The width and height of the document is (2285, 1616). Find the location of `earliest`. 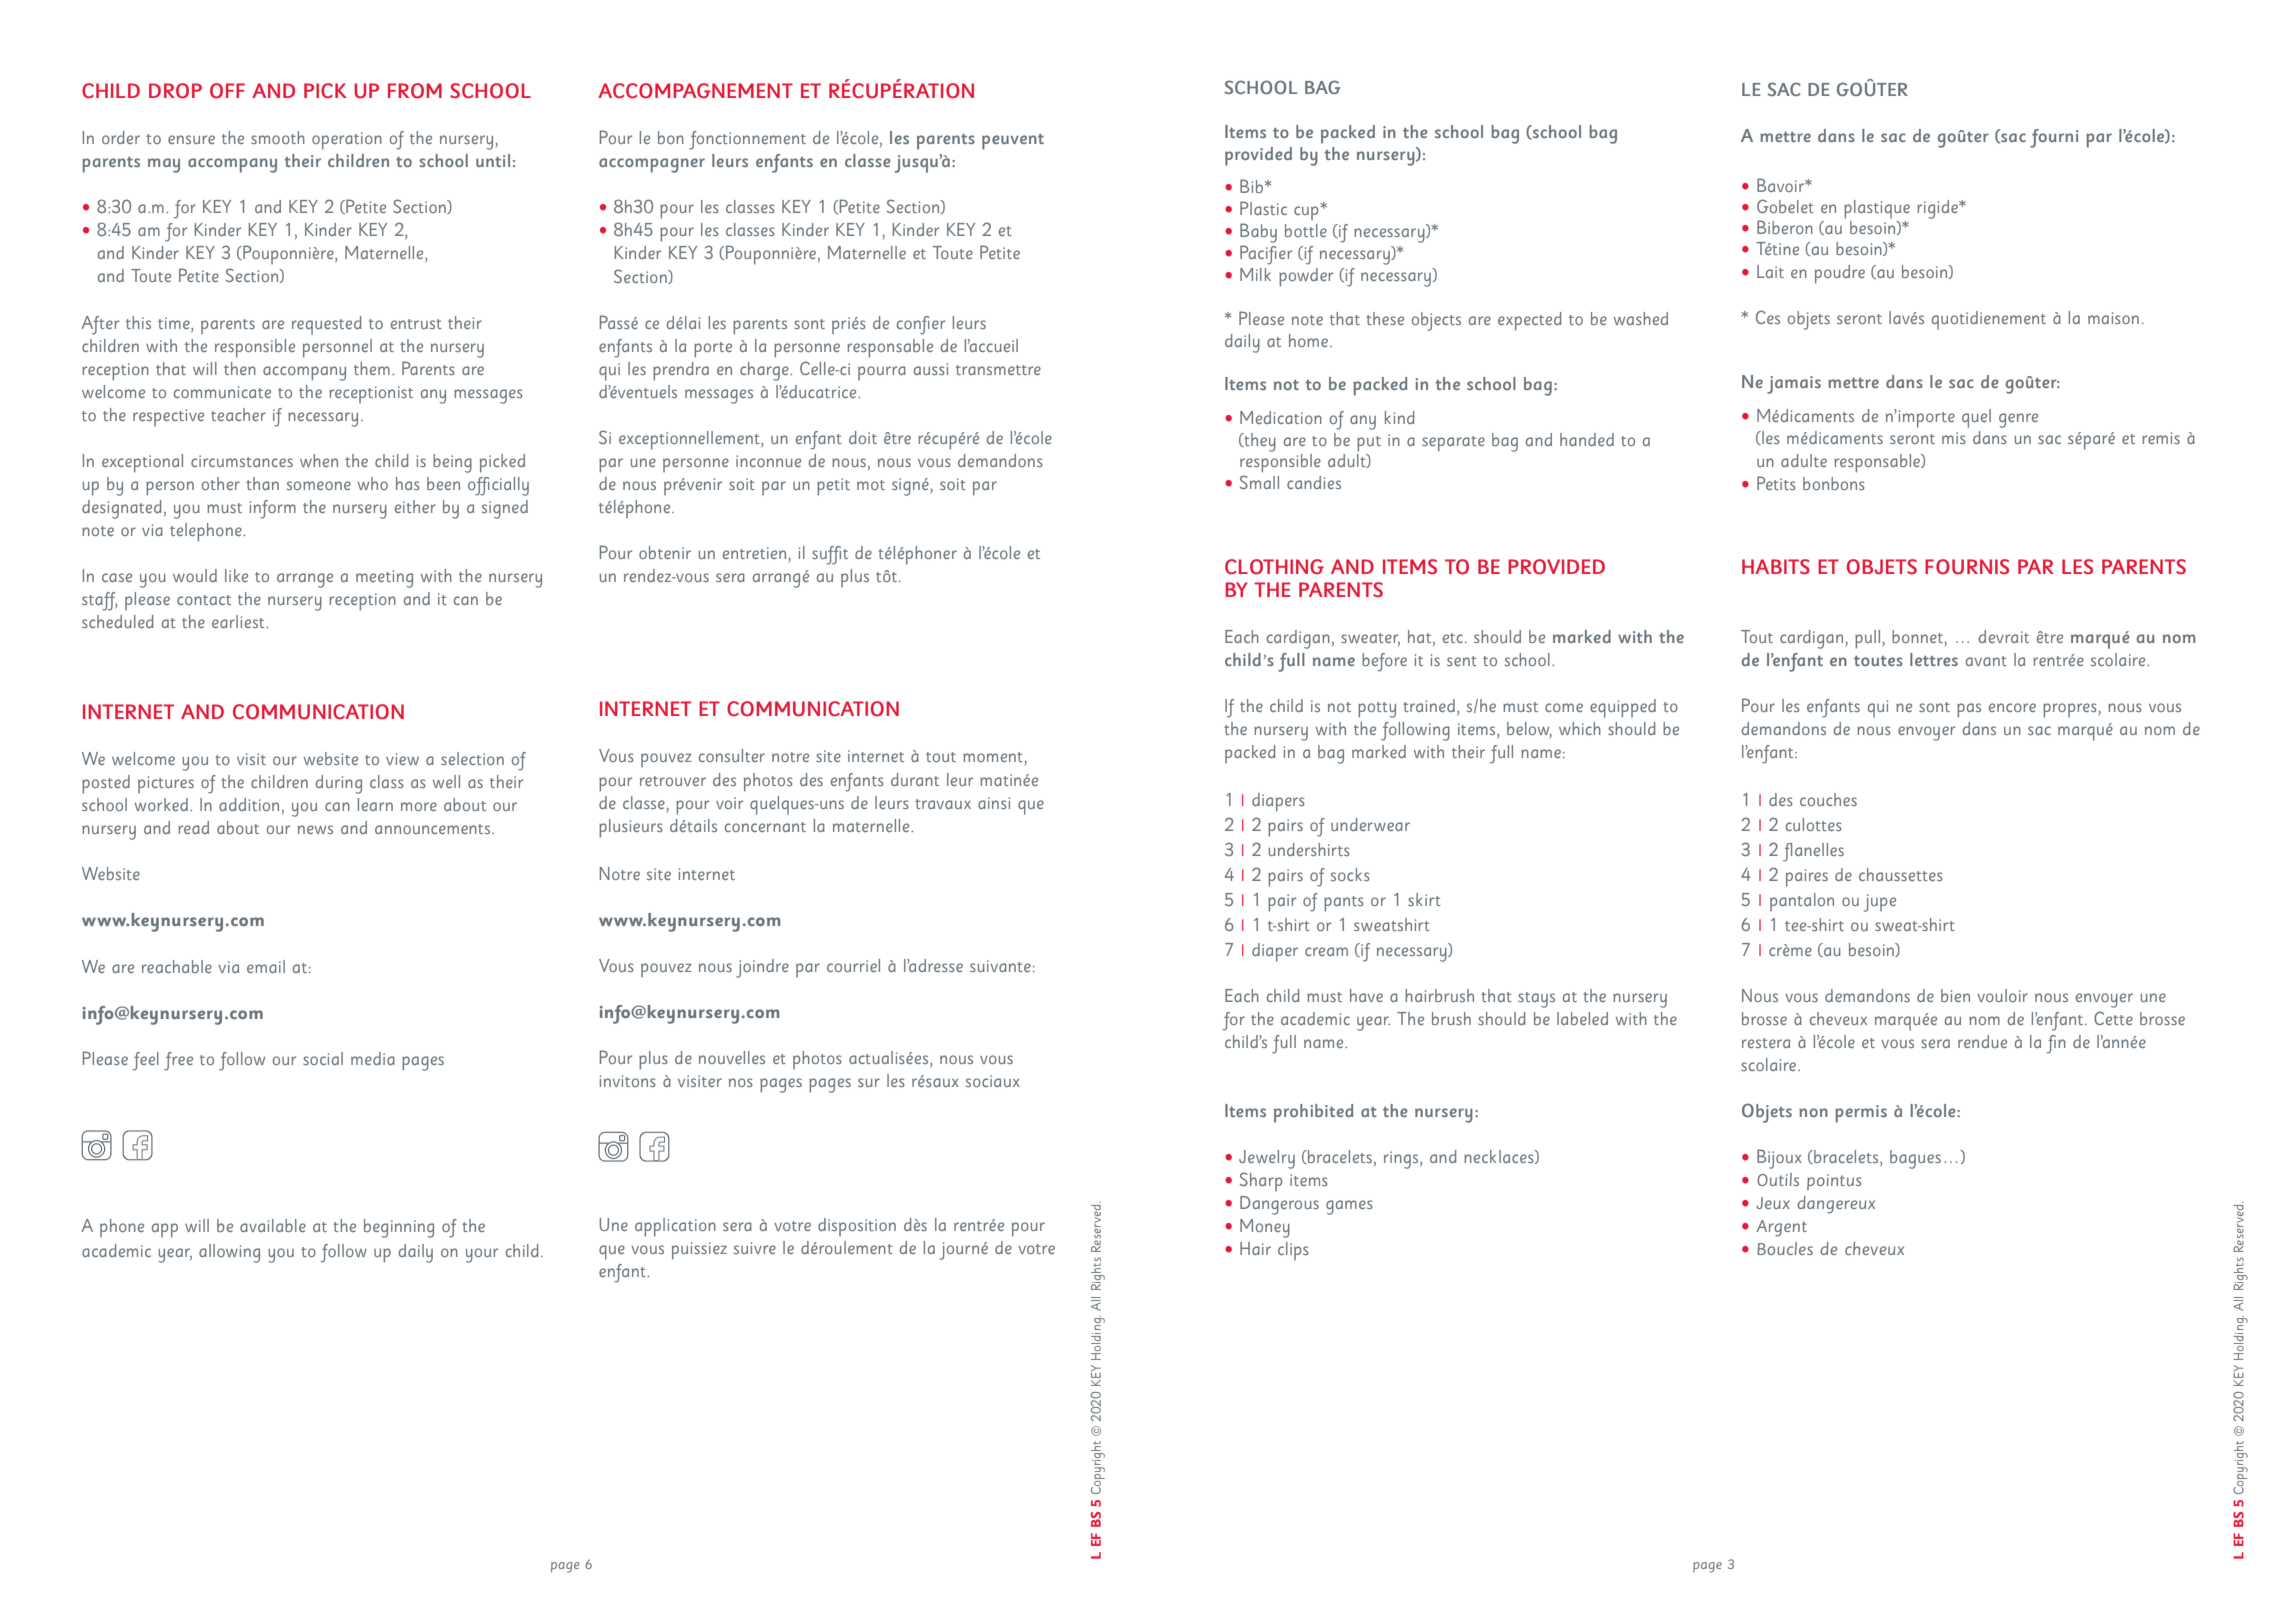

earliest is located at coordinates (239, 621).
